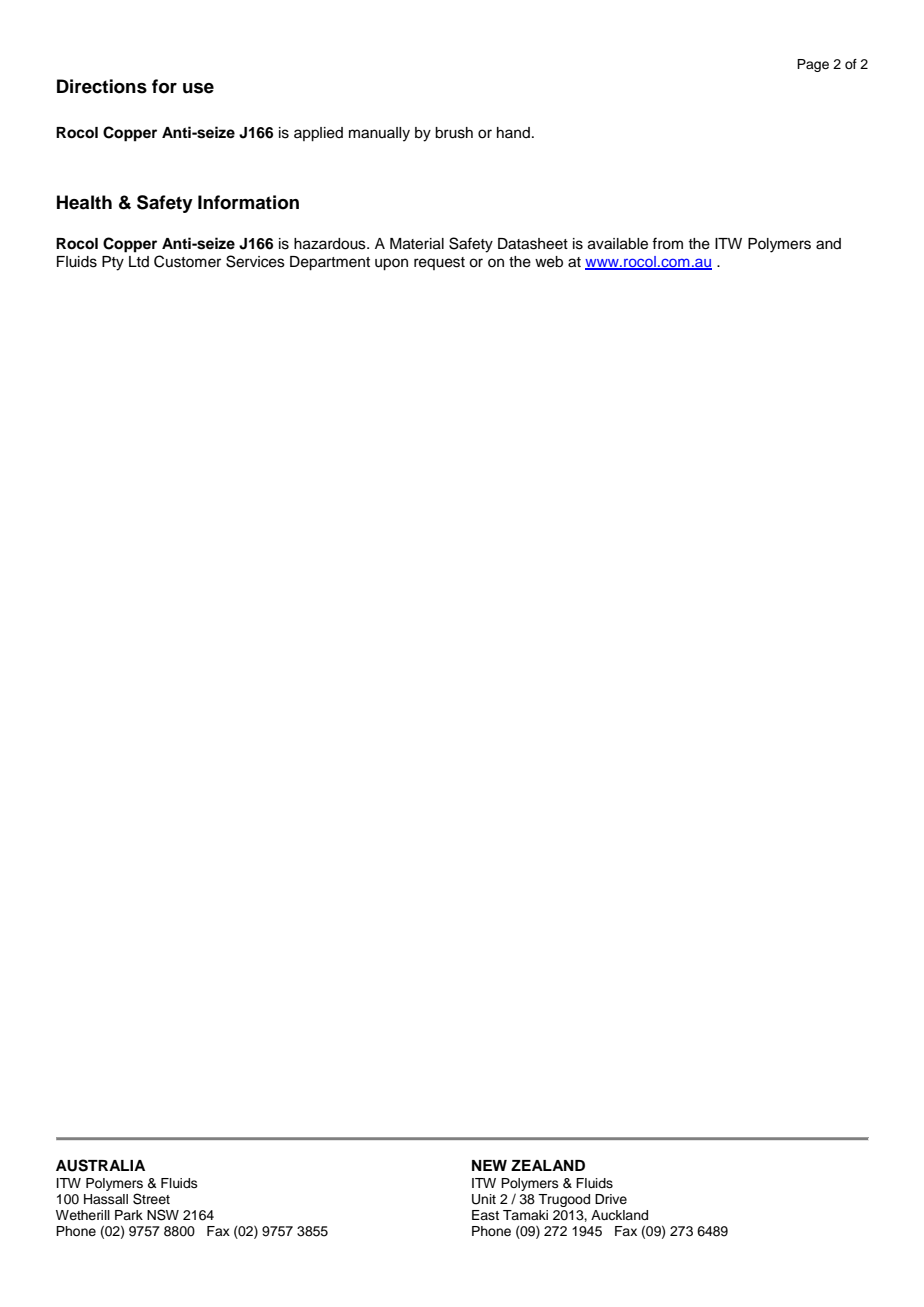 The image size is (924, 1307). What do you see at coordinates (151, 1199) in the screenshot?
I see `Street` at bounding box center [151, 1199].
